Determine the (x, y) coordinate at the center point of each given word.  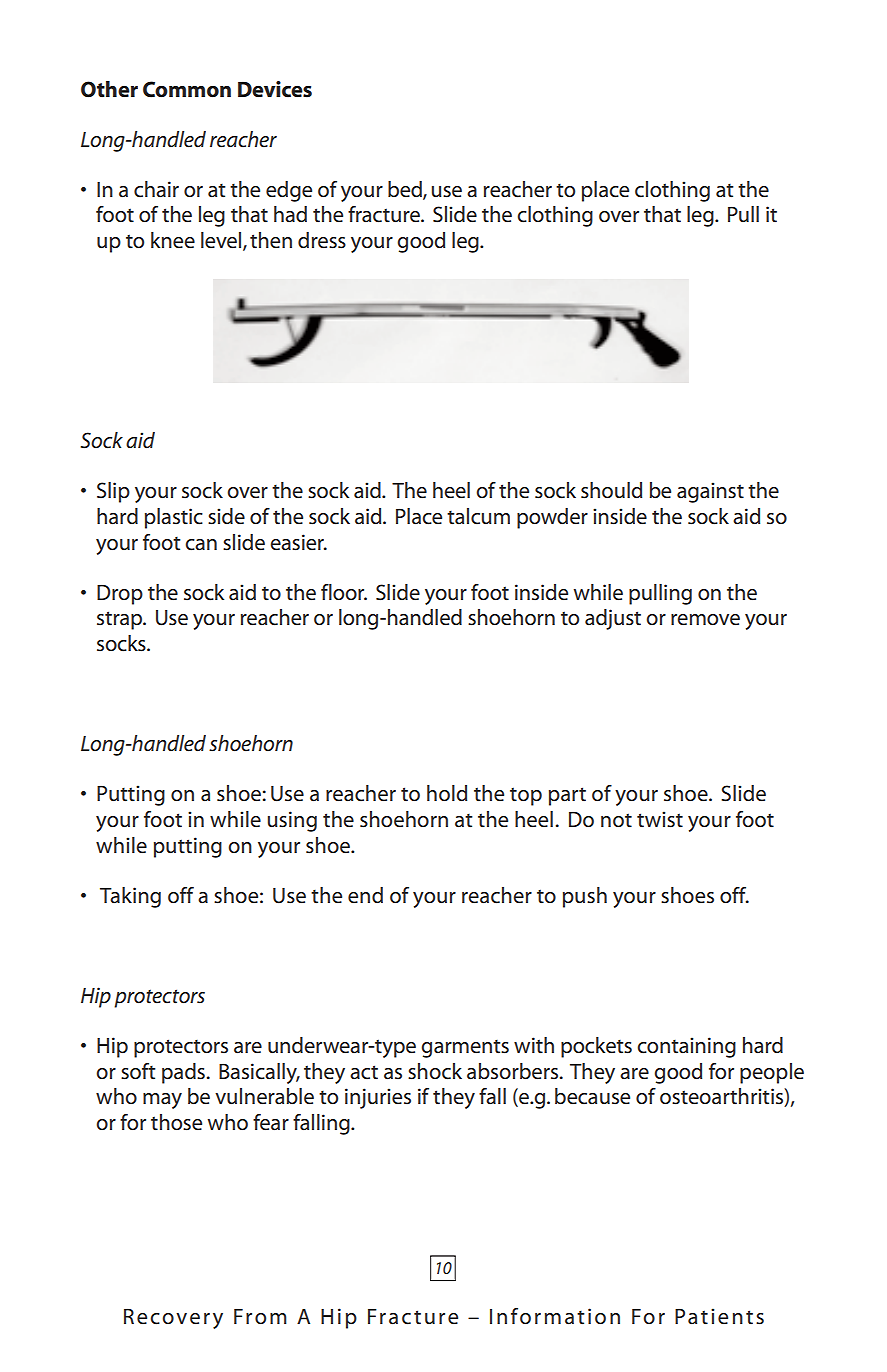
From (260, 1316)
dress (322, 240)
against (710, 492)
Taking (130, 897)
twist (660, 819)
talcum (478, 516)
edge (289, 191)
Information (555, 1316)
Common (187, 89)
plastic (174, 518)
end (365, 895)
